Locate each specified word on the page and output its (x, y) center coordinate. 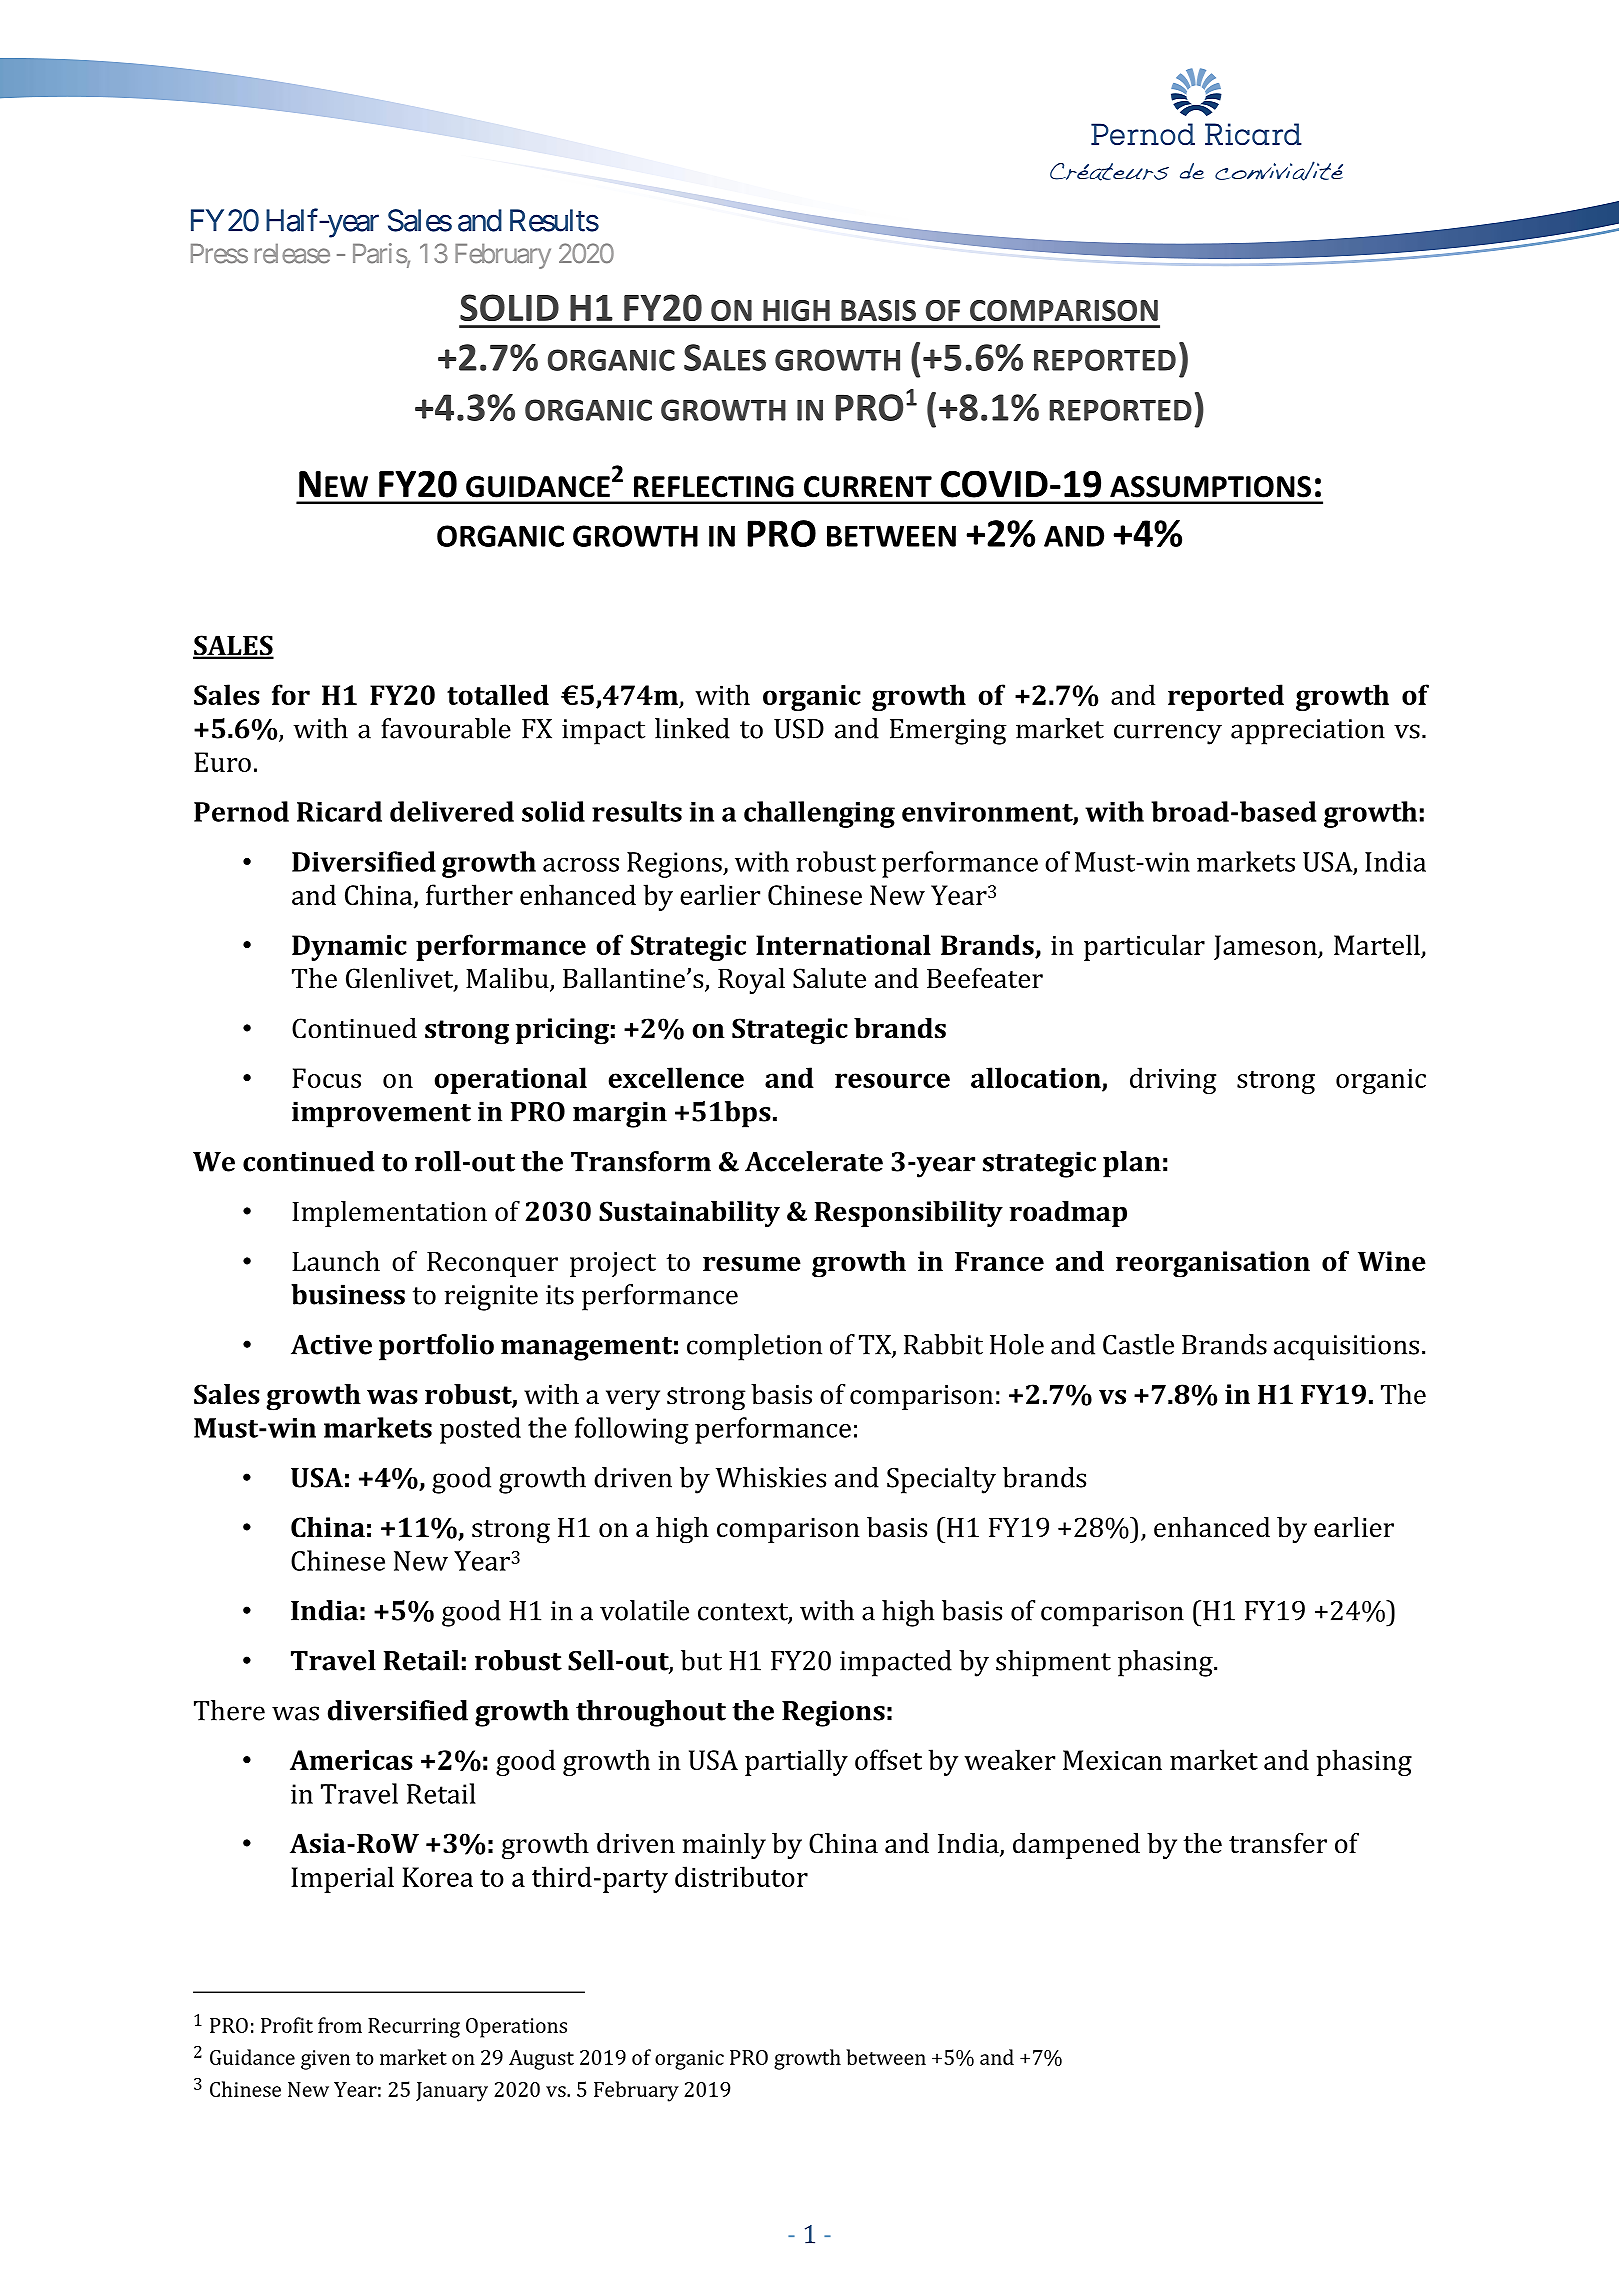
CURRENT (868, 487)
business (348, 1294)
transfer (1278, 1843)
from (340, 2025)
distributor (741, 1876)
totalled (498, 694)
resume (752, 1264)
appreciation (1308, 732)
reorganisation (1213, 1264)
